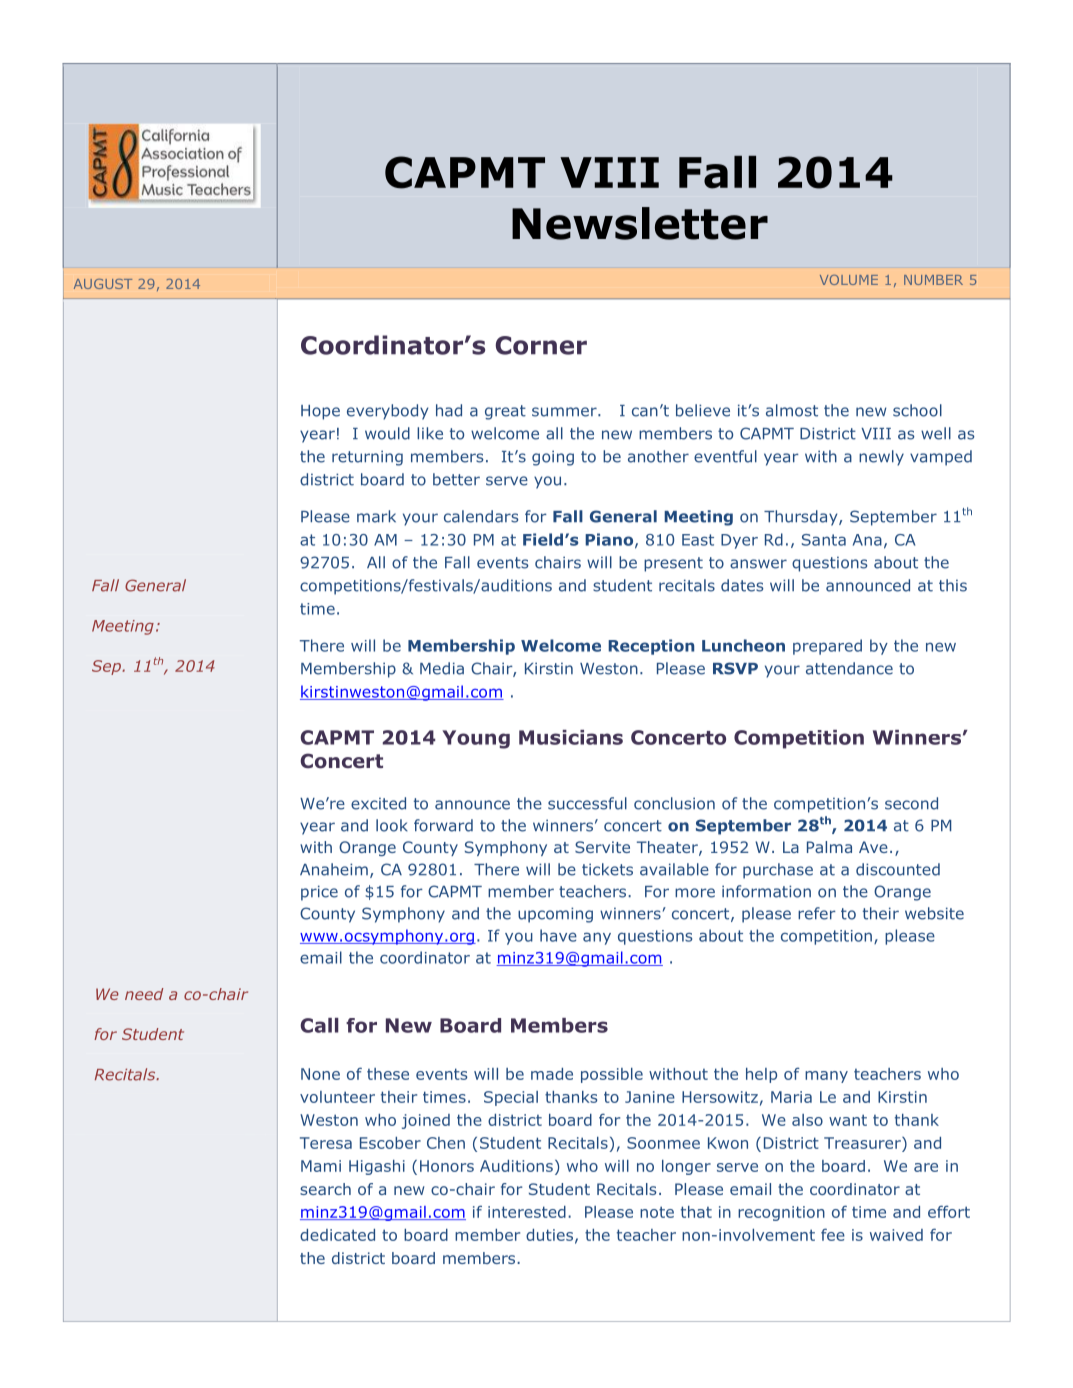  I want to click on attendance, so click(849, 668).
